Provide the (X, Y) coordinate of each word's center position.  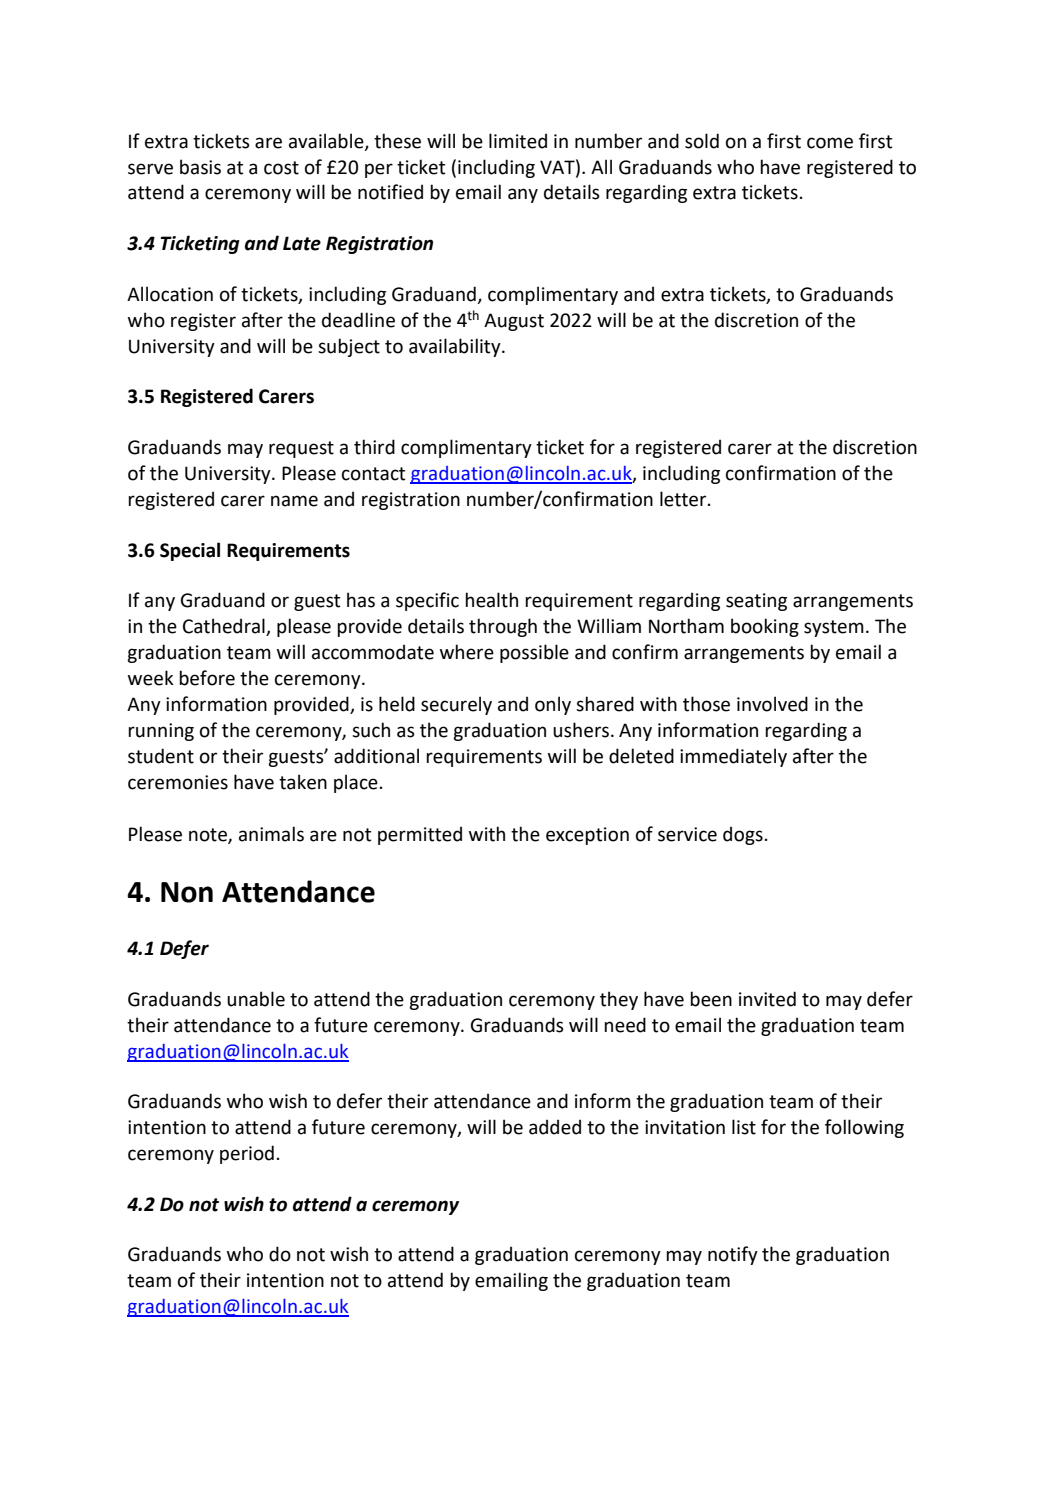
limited (518, 141)
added (555, 1127)
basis (200, 167)
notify (733, 1255)
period (247, 1154)
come (830, 143)
